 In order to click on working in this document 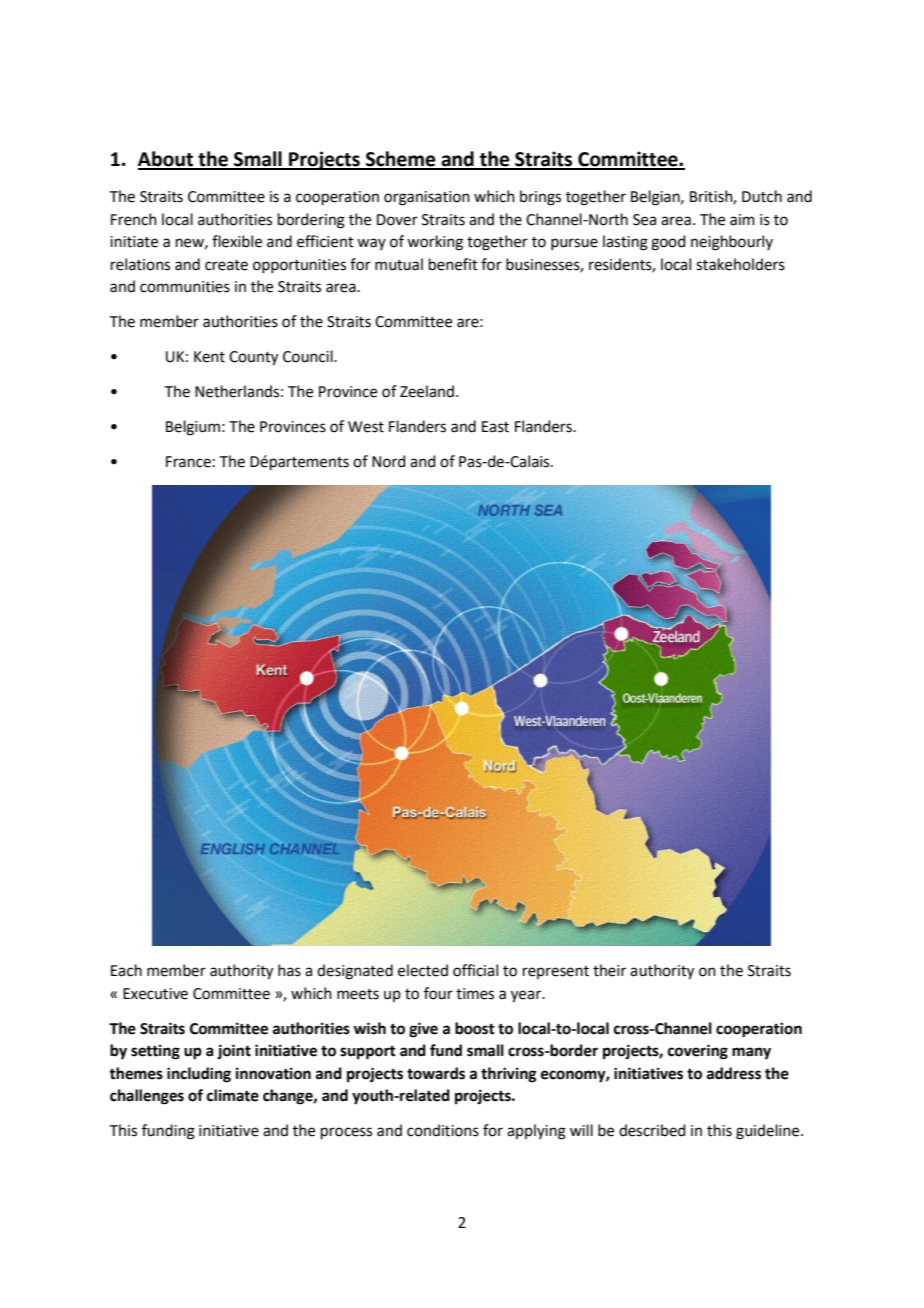, I will do `click(435, 243)`.
